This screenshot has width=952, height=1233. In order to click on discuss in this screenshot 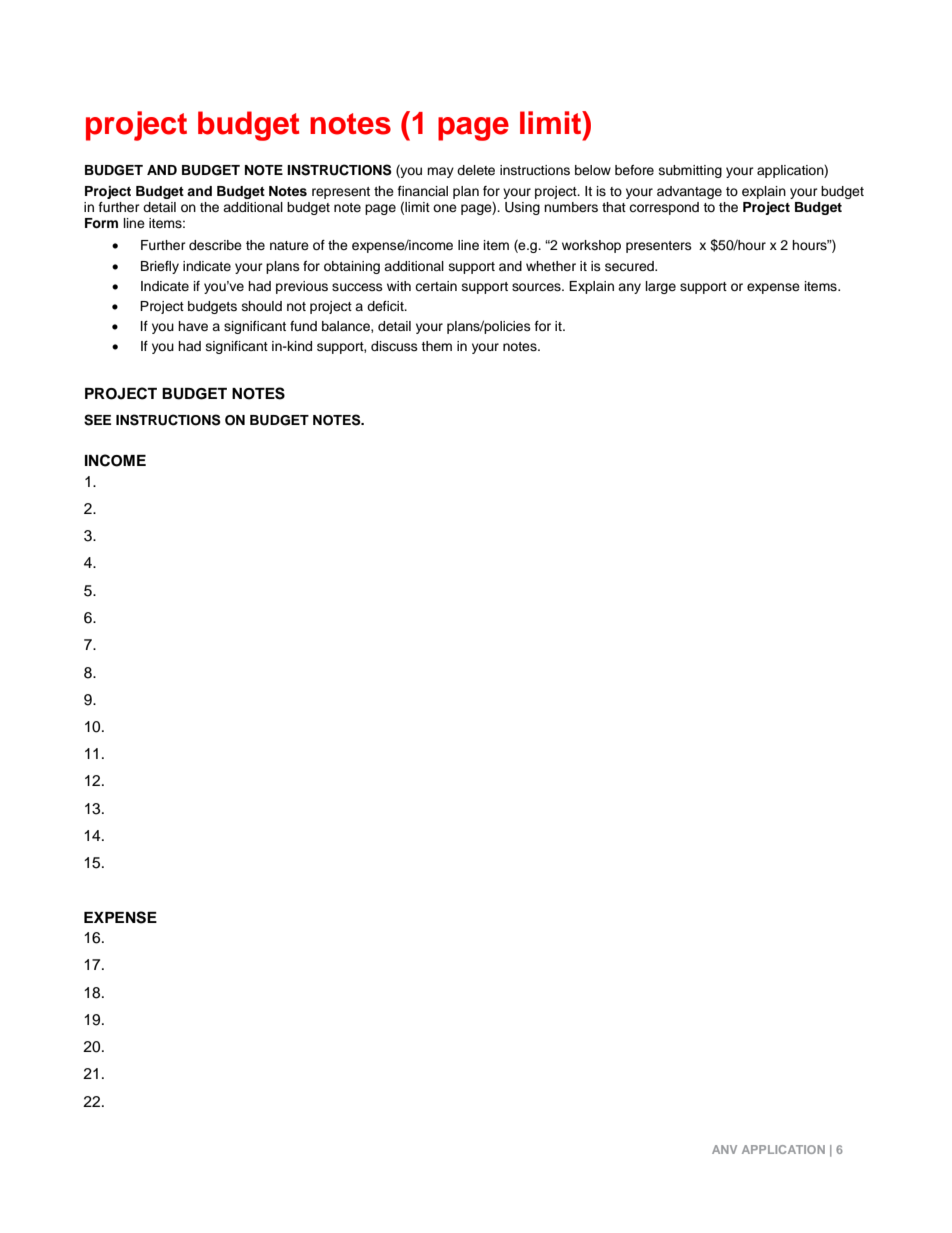, I will do `click(394, 346)`.
